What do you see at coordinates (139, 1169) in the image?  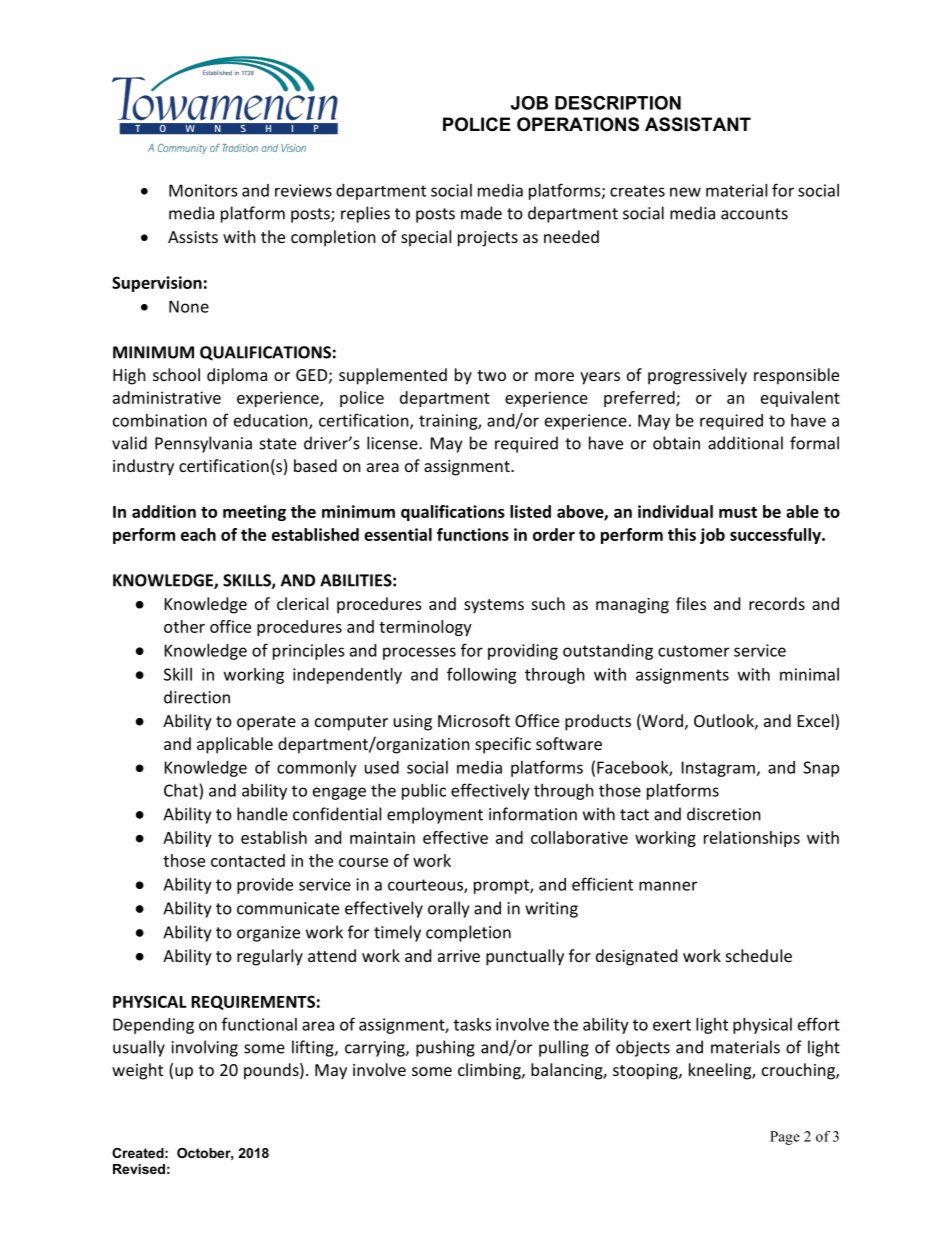 I see `Revised` at bounding box center [139, 1169].
